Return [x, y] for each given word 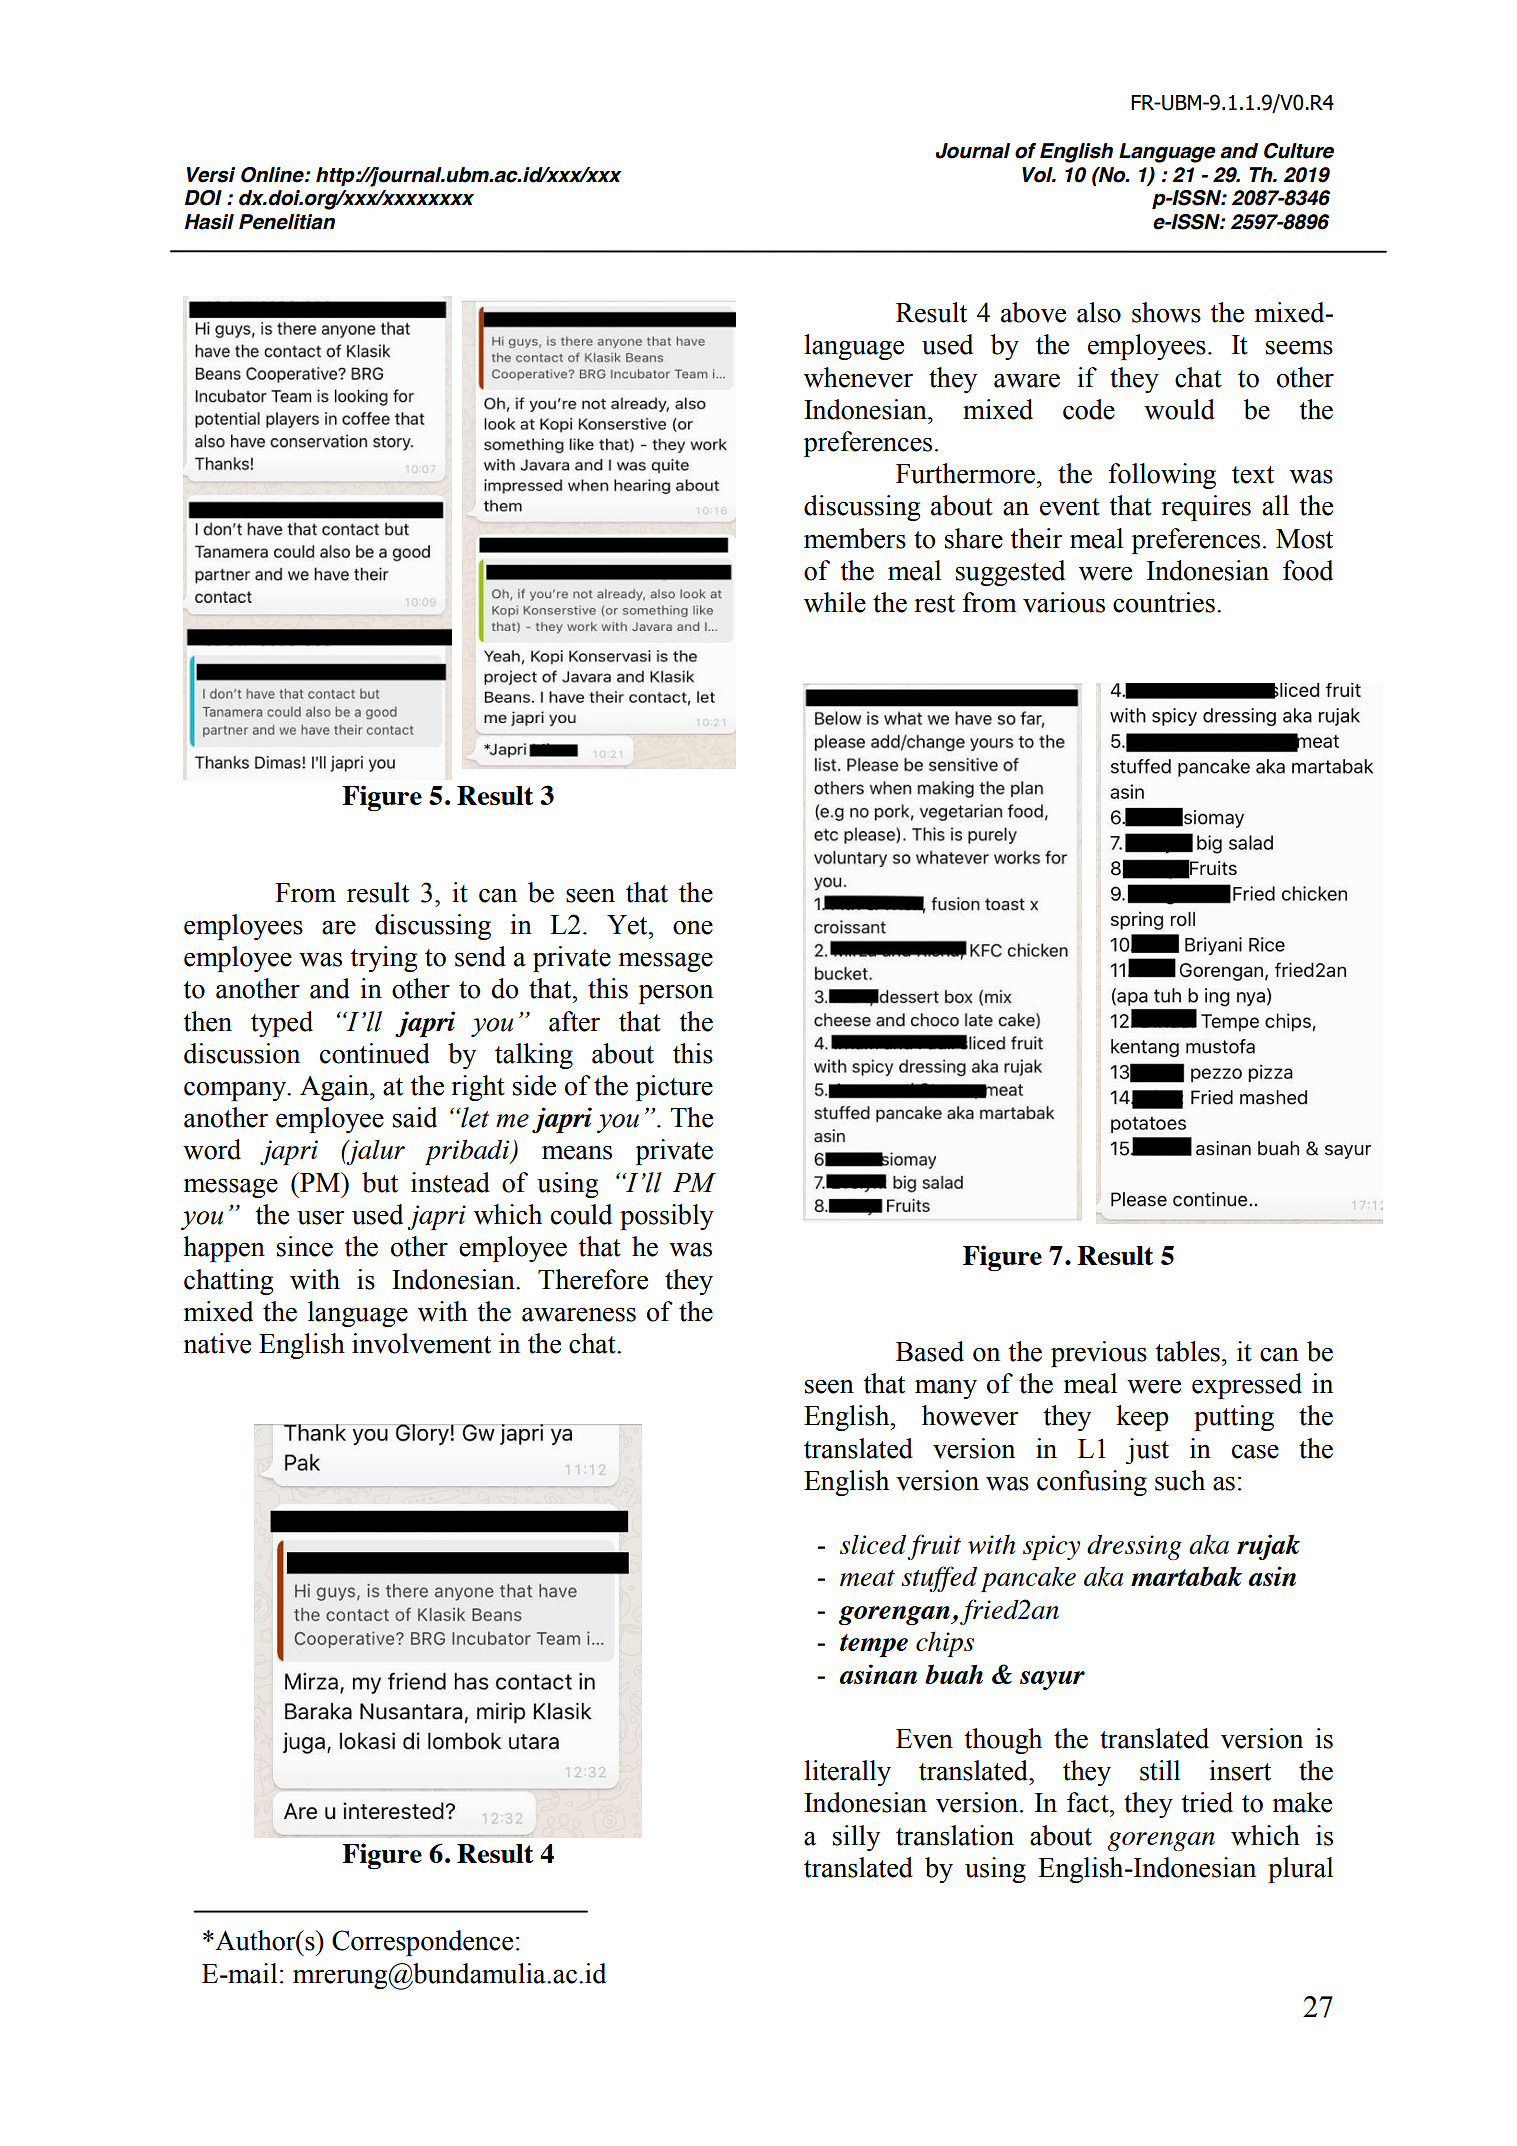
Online [273, 175]
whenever [858, 377]
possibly [667, 1217]
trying [383, 959]
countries [1164, 602]
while [835, 602]
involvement [421, 1343]
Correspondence [422, 1943]
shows [1166, 312]
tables [1187, 1351]
